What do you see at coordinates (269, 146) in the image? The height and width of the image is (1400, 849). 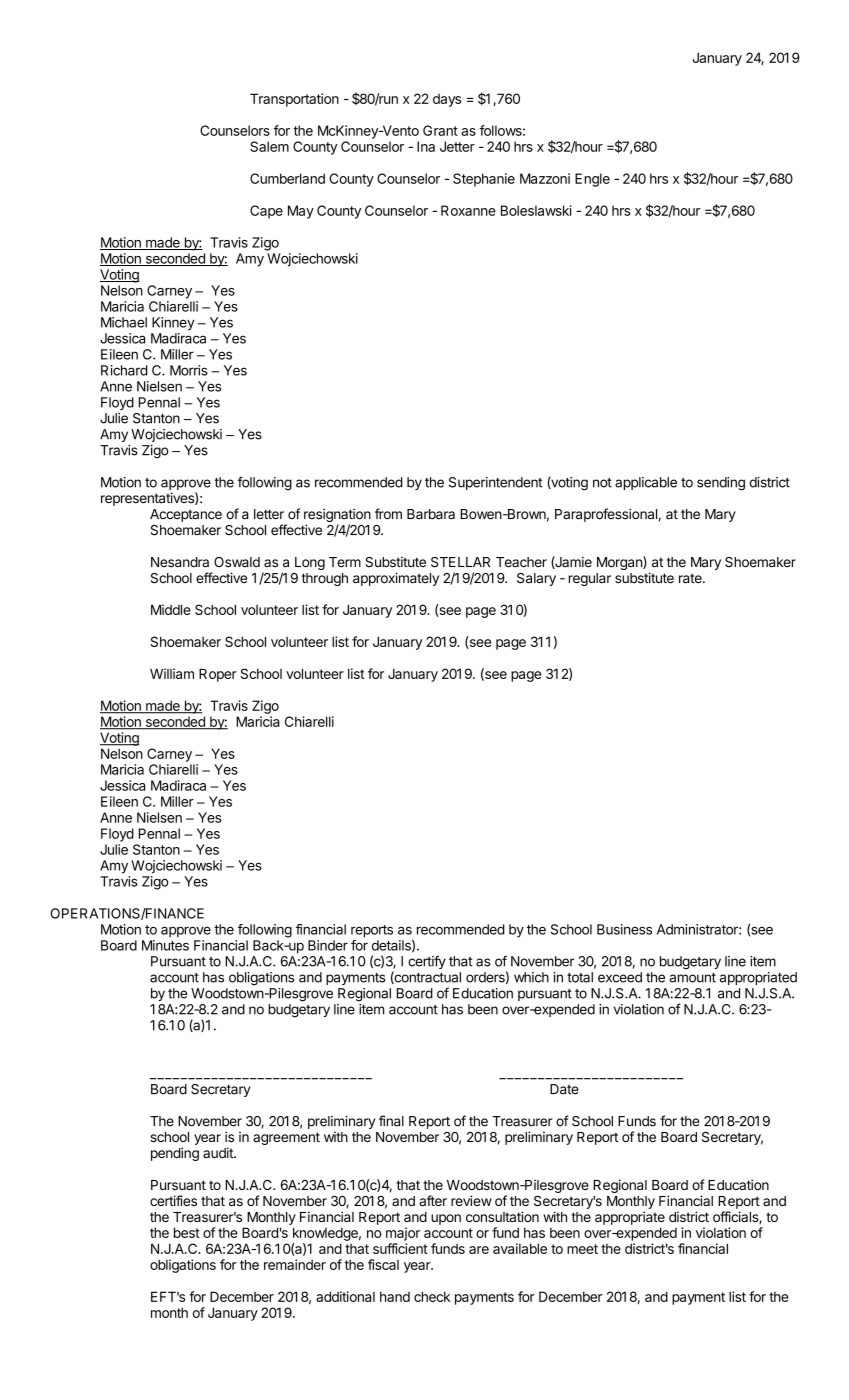 I see `Salem` at bounding box center [269, 146].
